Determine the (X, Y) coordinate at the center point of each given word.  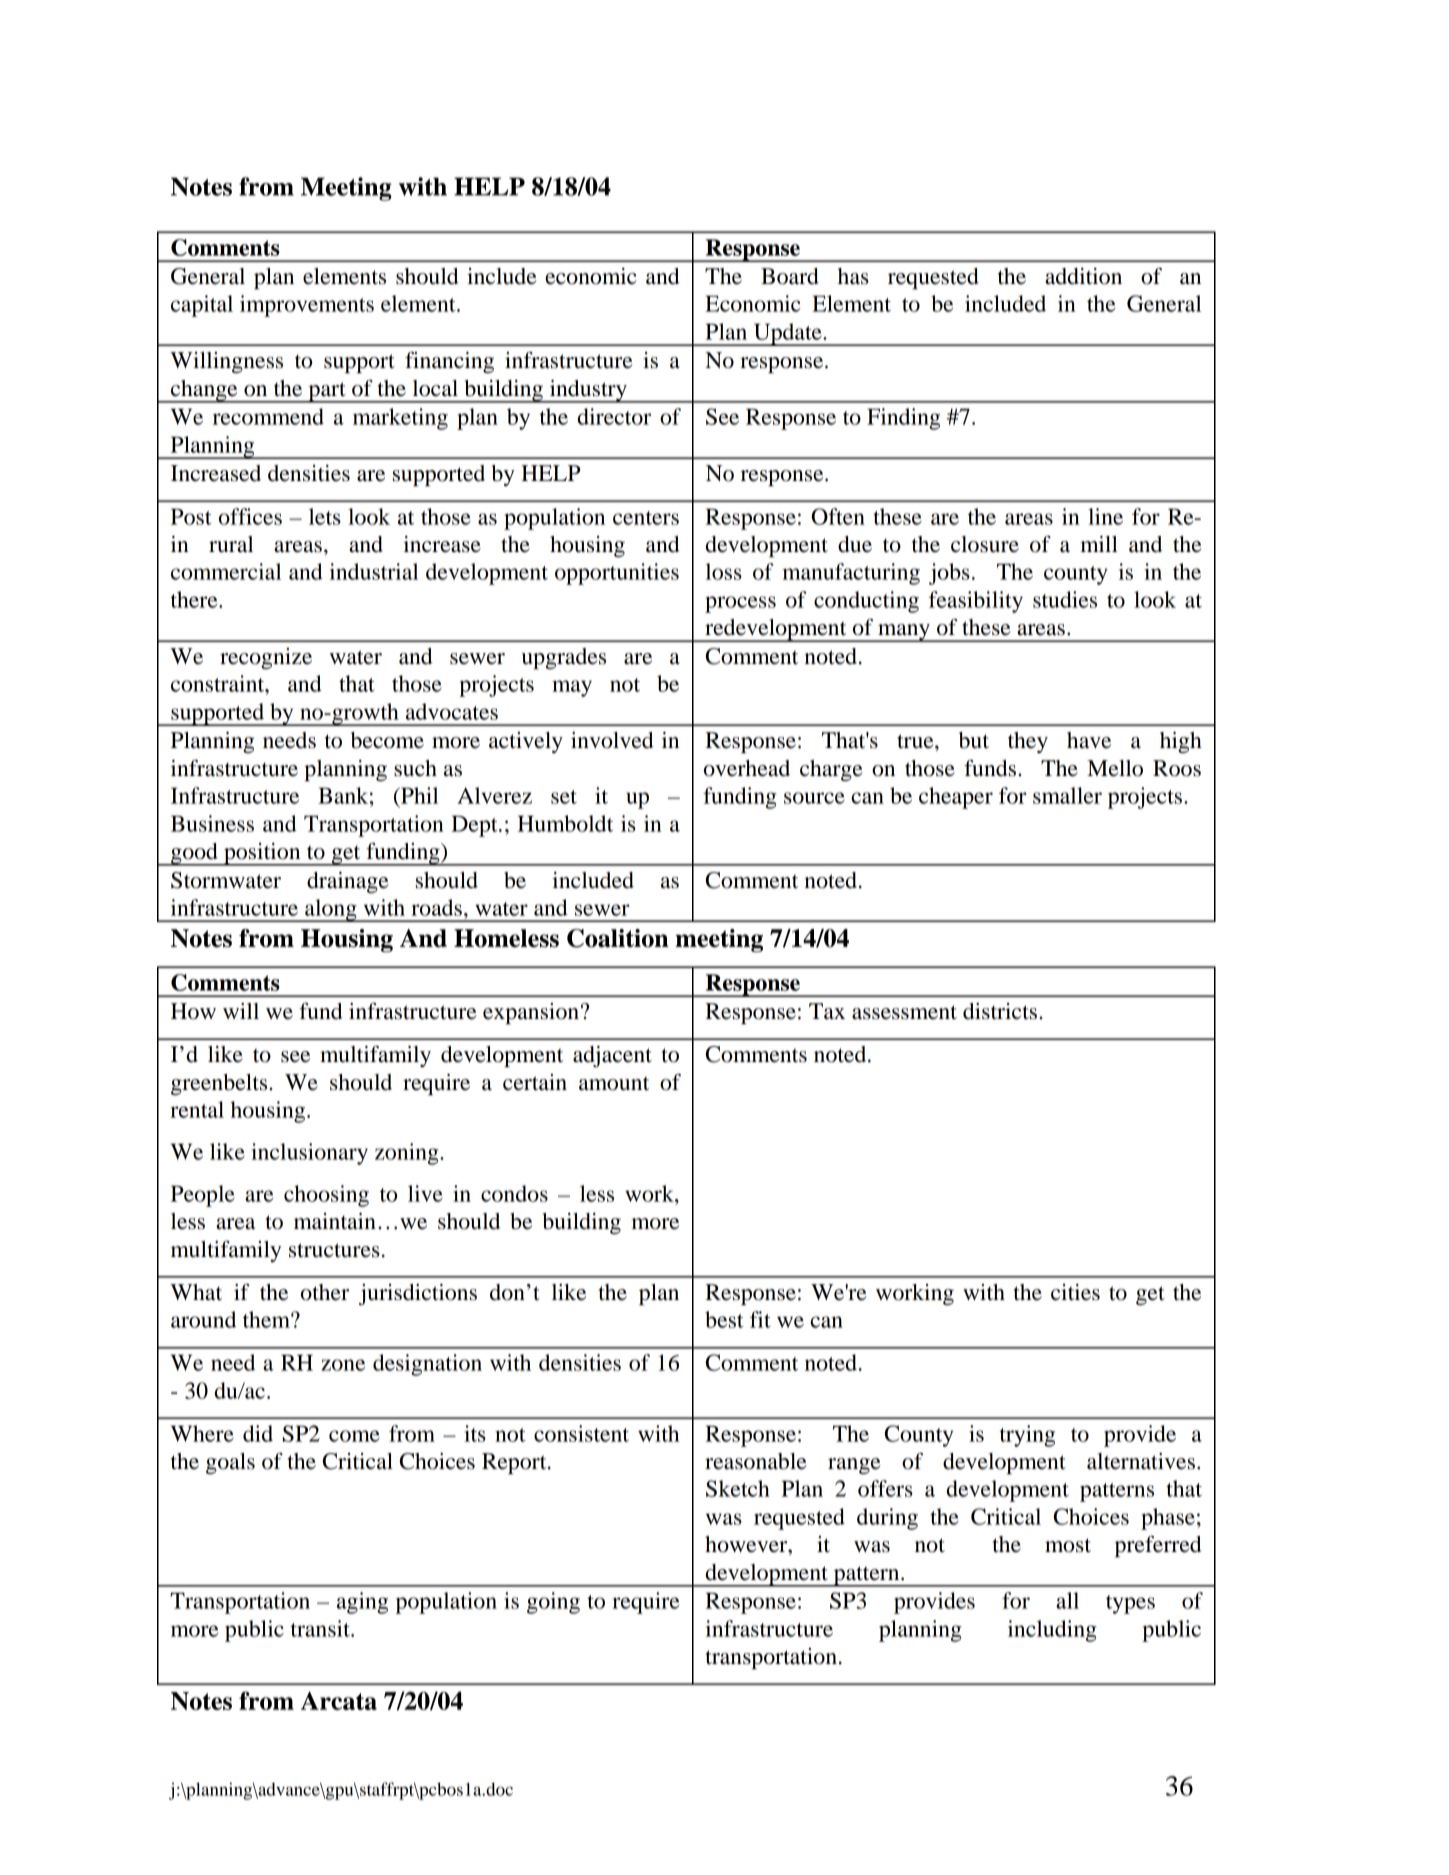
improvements (307, 306)
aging (362, 1603)
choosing (326, 1196)
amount (614, 1083)
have (1089, 740)
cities (1075, 1292)
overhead (747, 768)
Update (787, 334)
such (415, 768)
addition (1083, 276)
